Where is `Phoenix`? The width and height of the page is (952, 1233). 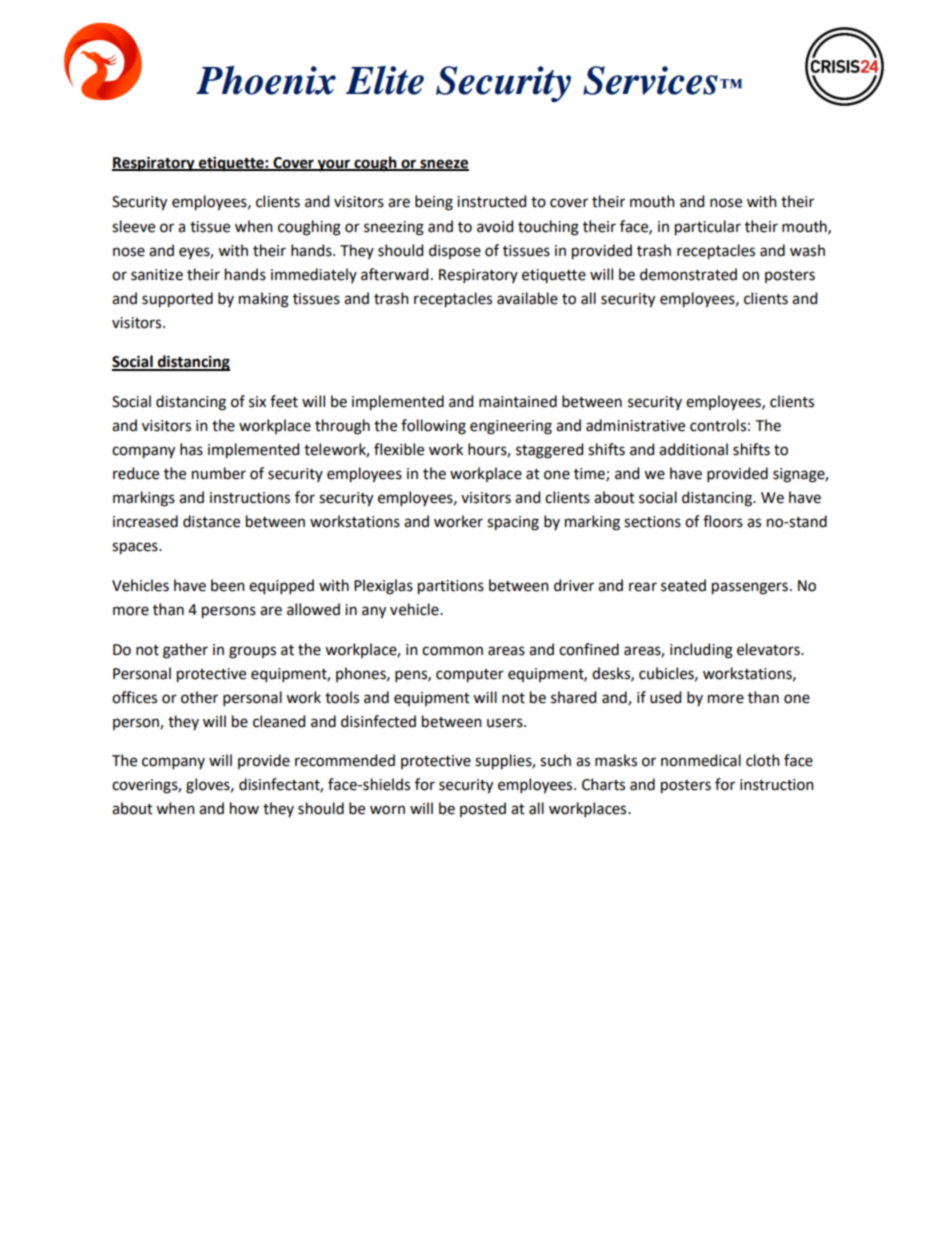
Phoenix is located at coordinates (266, 80).
